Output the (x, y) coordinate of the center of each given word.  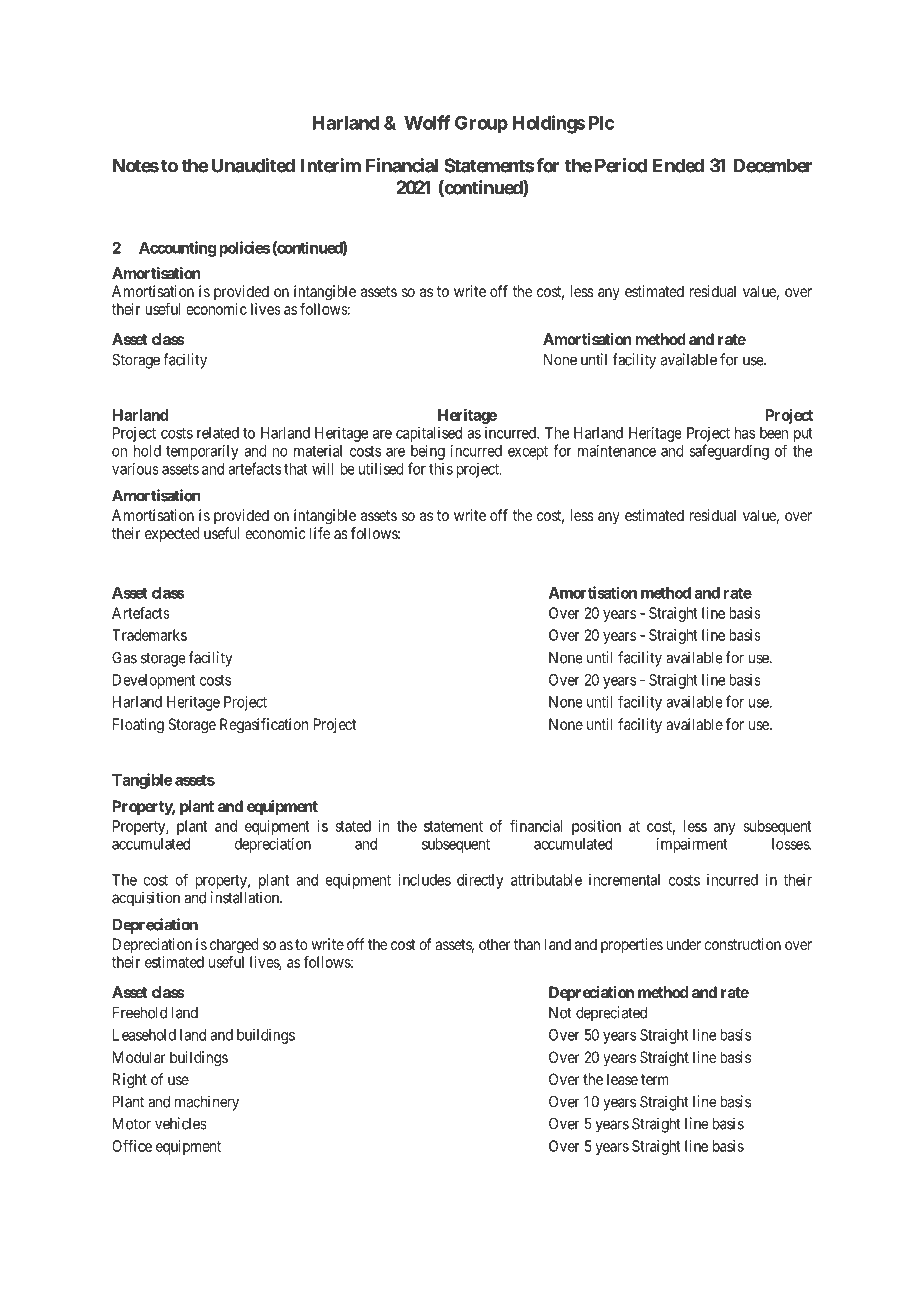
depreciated (611, 1014)
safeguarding (729, 452)
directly (480, 881)
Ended (678, 165)
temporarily (202, 452)
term (655, 1079)
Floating (138, 726)
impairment (692, 845)
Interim (330, 165)
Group (481, 124)
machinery (207, 1103)
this (441, 469)
